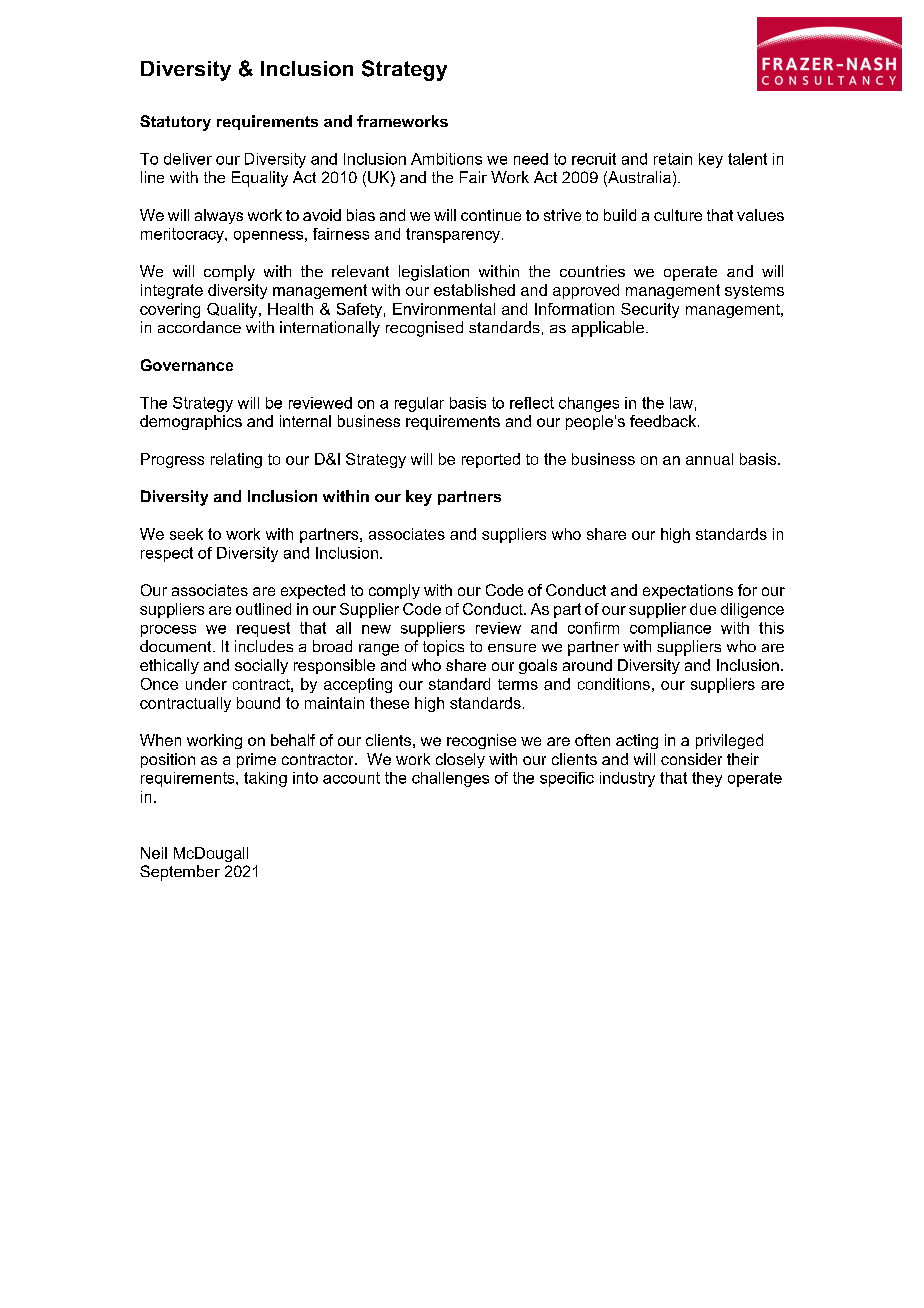 This screenshot has width=924, height=1308. What do you see at coordinates (188, 159) in the screenshot?
I see `deliver` at bounding box center [188, 159].
